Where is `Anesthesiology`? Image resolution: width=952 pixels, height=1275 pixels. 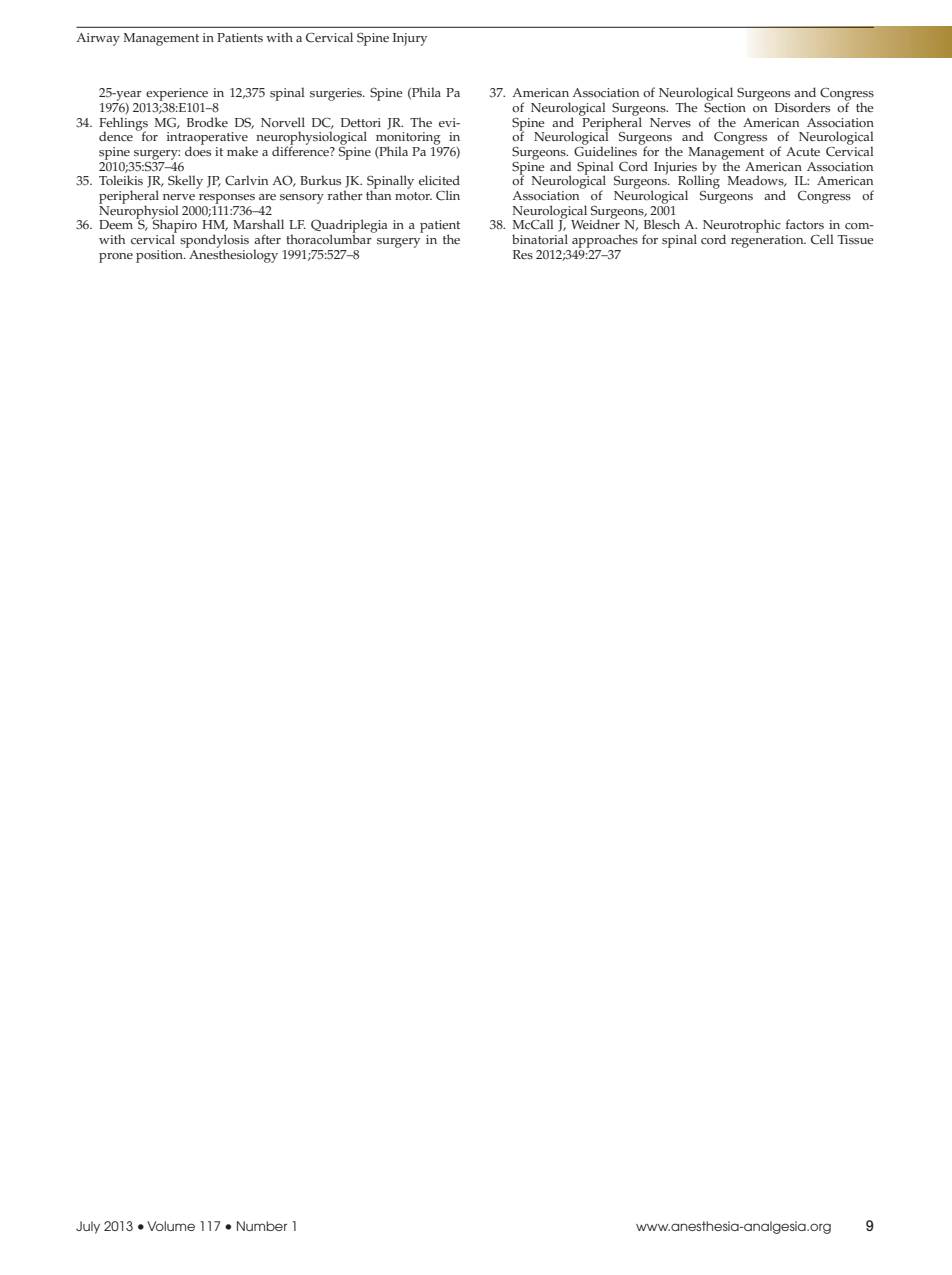
Anesthesiology is located at coordinates (232, 255).
